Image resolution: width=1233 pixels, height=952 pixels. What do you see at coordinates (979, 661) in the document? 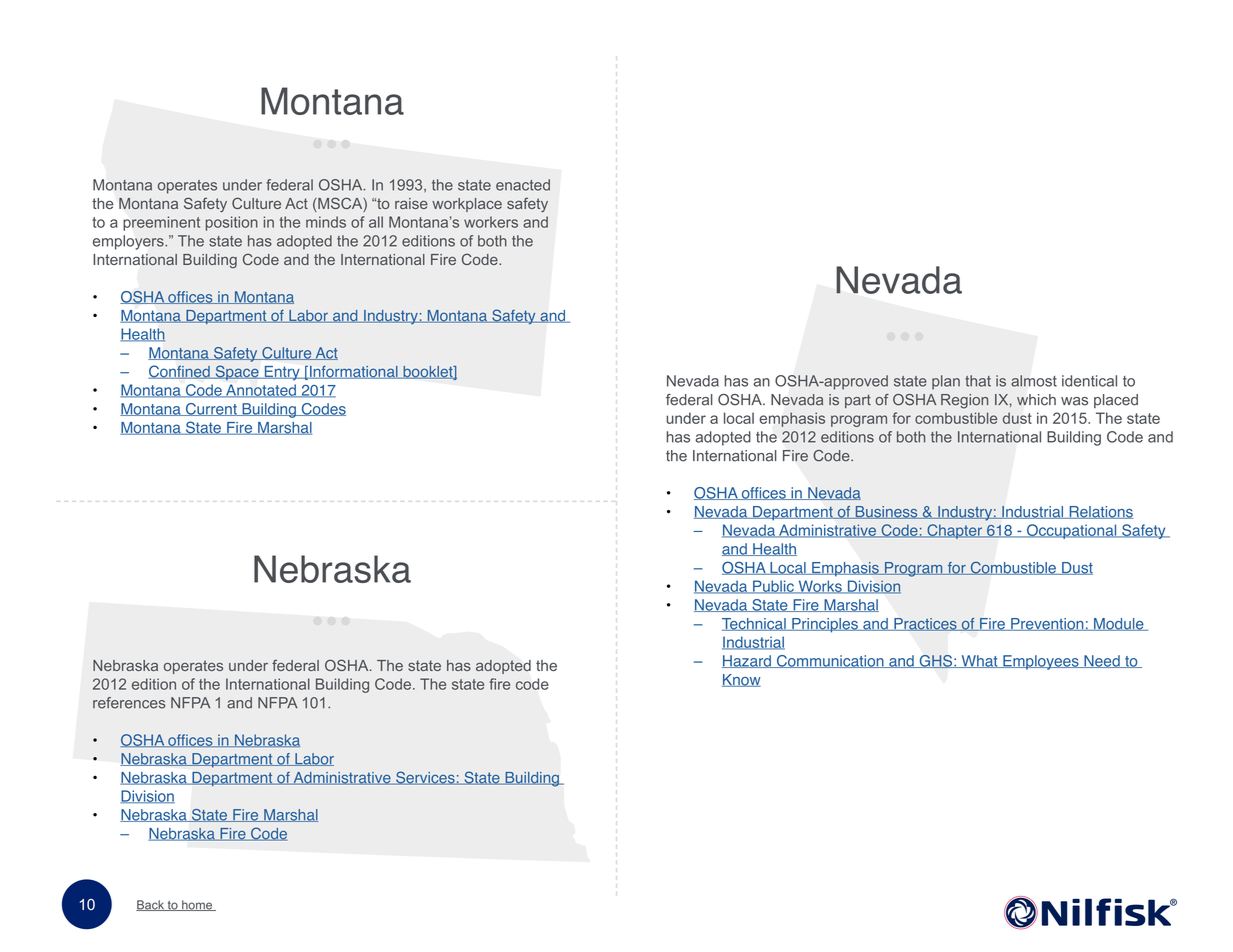
I see `What` at bounding box center [979, 661].
